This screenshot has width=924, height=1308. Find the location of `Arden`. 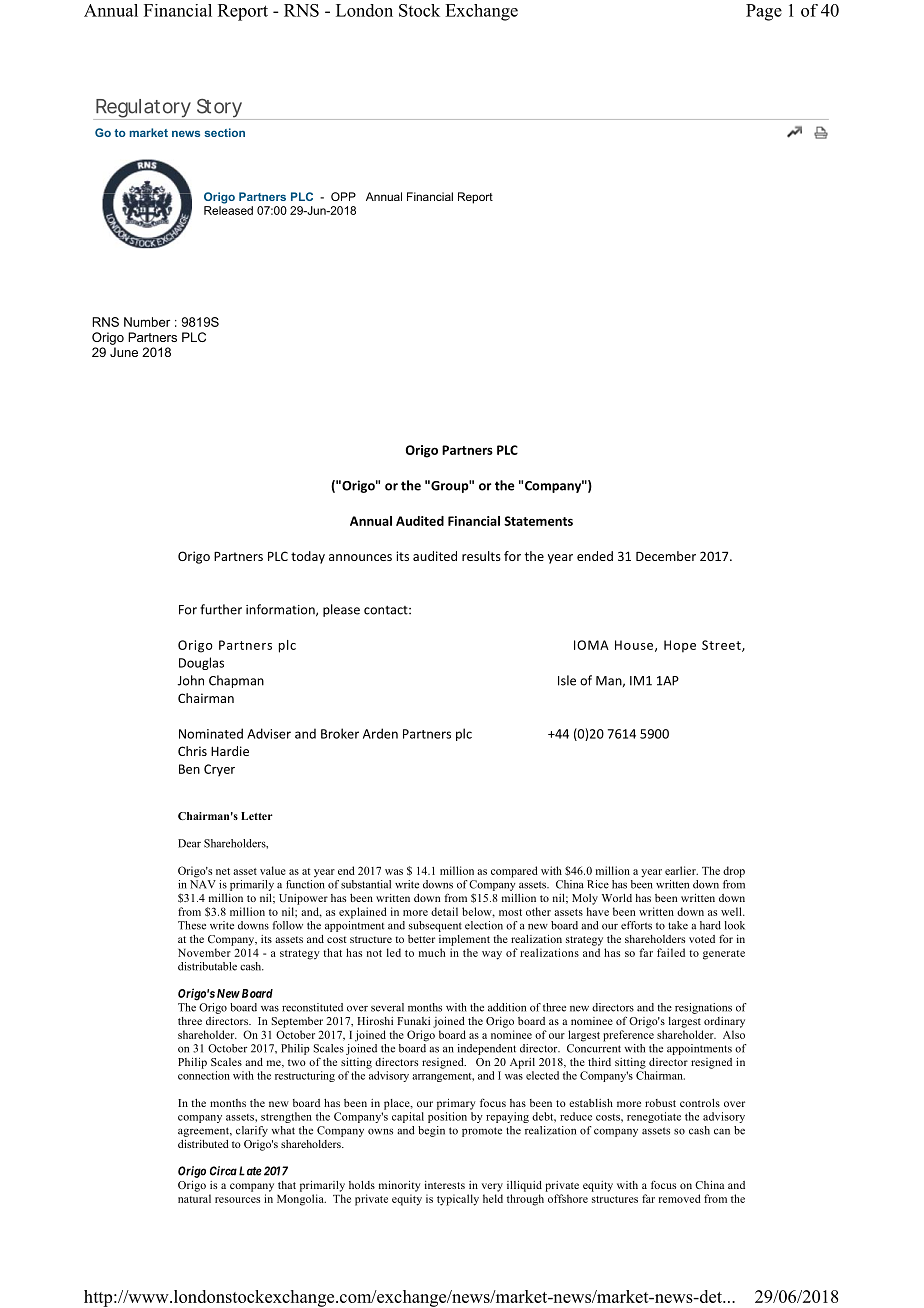

Arden is located at coordinates (380, 733).
